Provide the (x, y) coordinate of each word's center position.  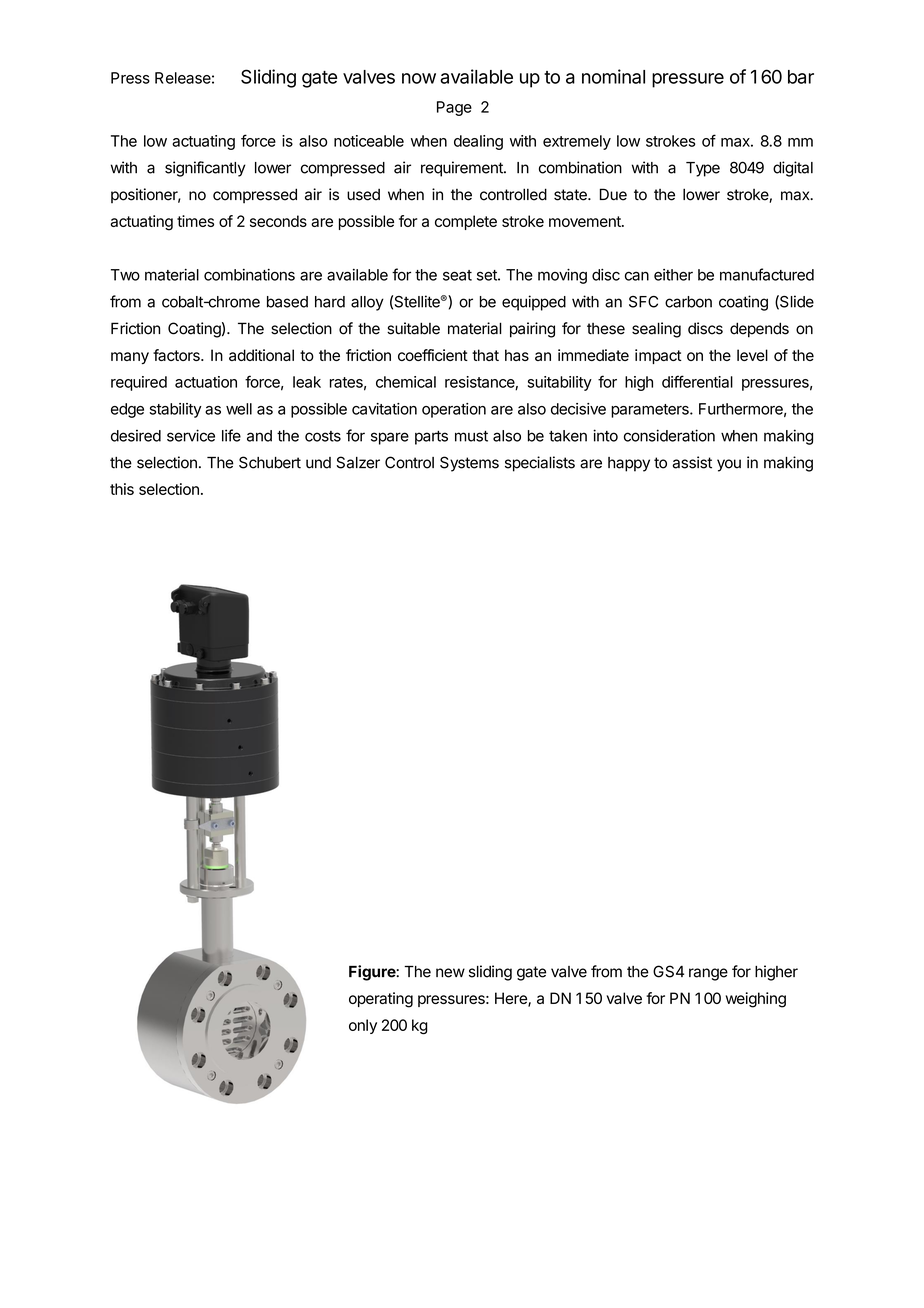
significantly (205, 169)
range (708, 974)
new (450, 973)
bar (801, 77)
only (363, 1026)
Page (454, 108)
